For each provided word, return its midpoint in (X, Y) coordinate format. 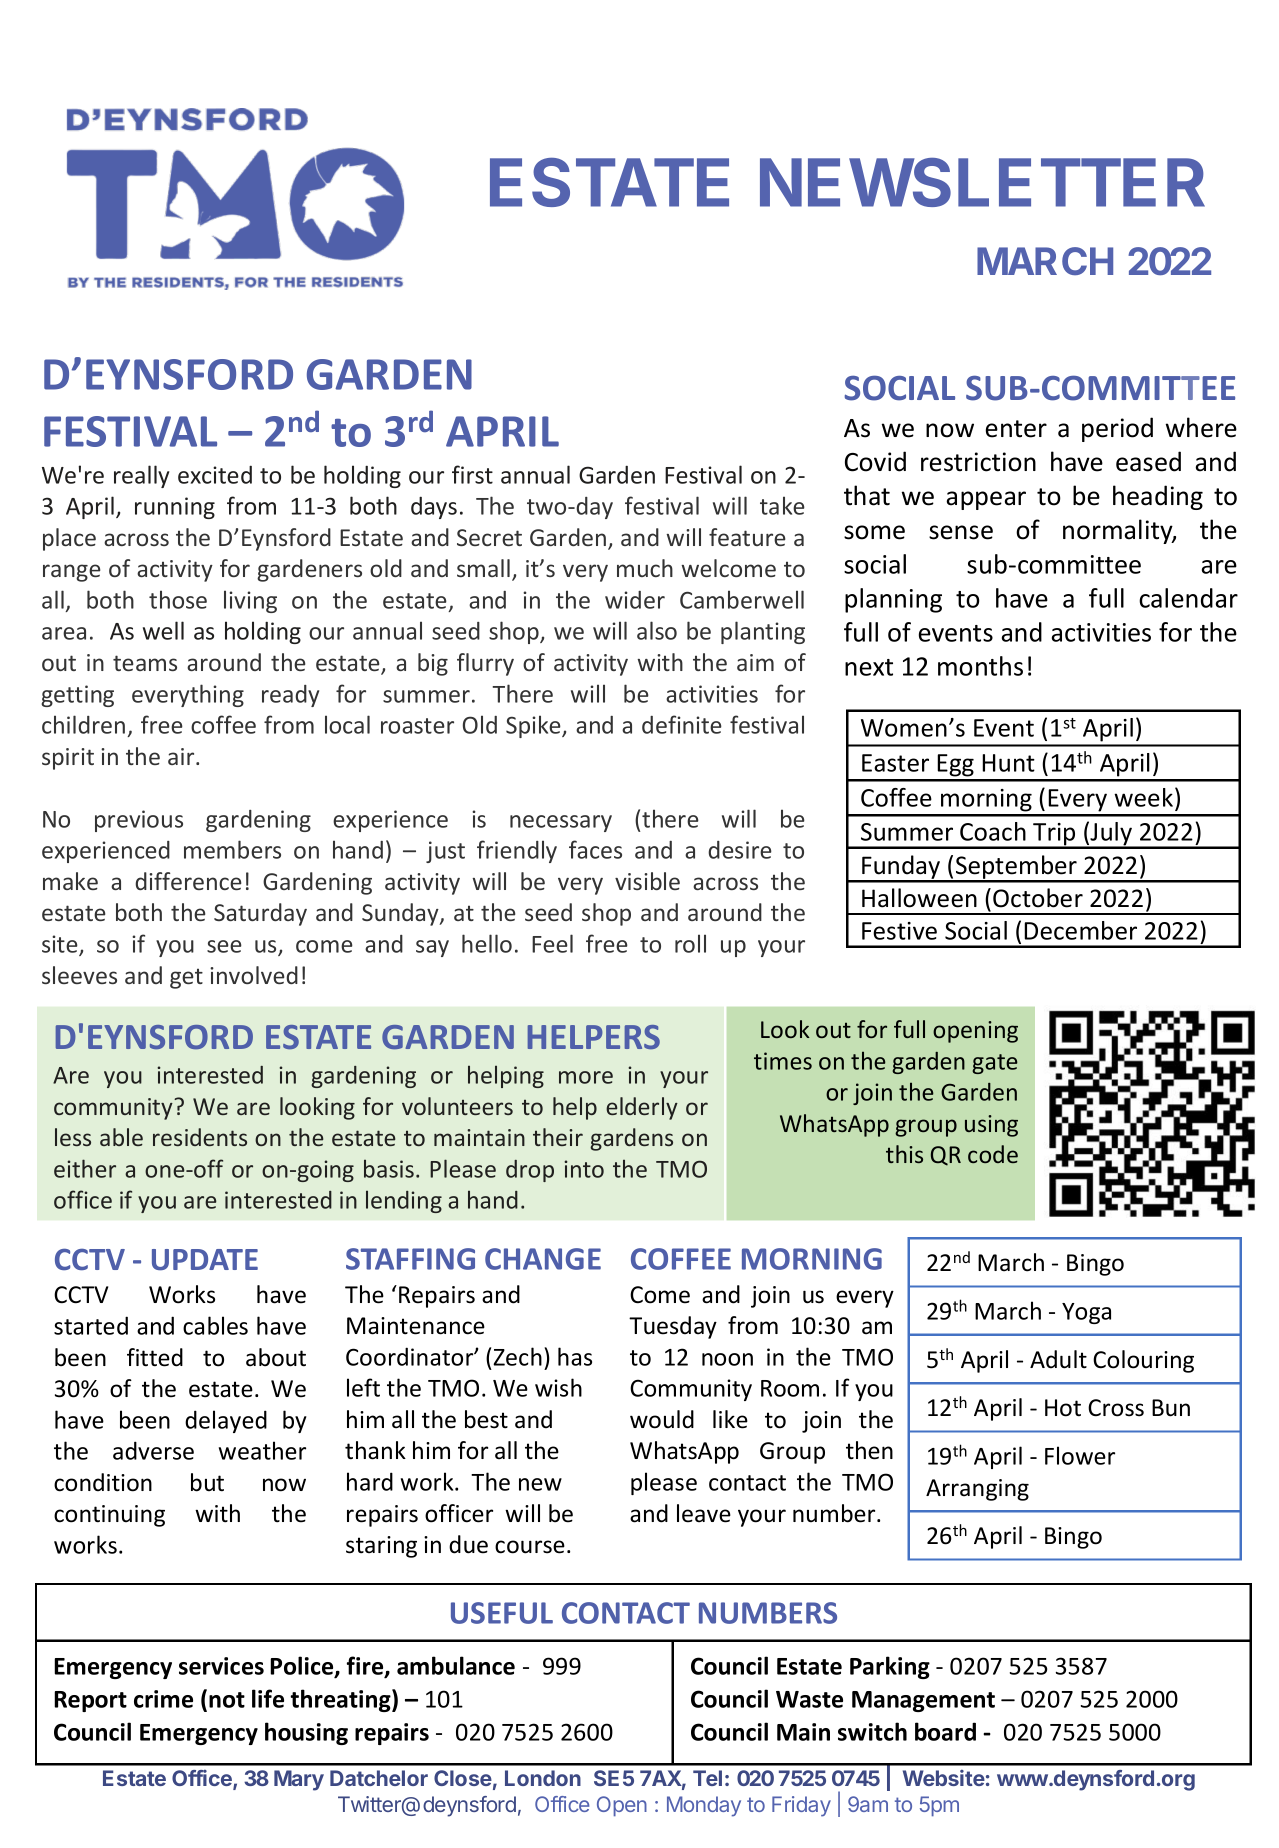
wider (635, 600)
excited (215, 474)
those (178, 599)
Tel (707, 1778)
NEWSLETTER (982, 182)
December (1080, 930)
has (575, 1356)
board (945, 1731)
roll (690, 943)
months (980, 666)
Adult (1058, 1359)
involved (254, 975)
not (227, 1700)
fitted (155, 1357)
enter (1016, 429)
